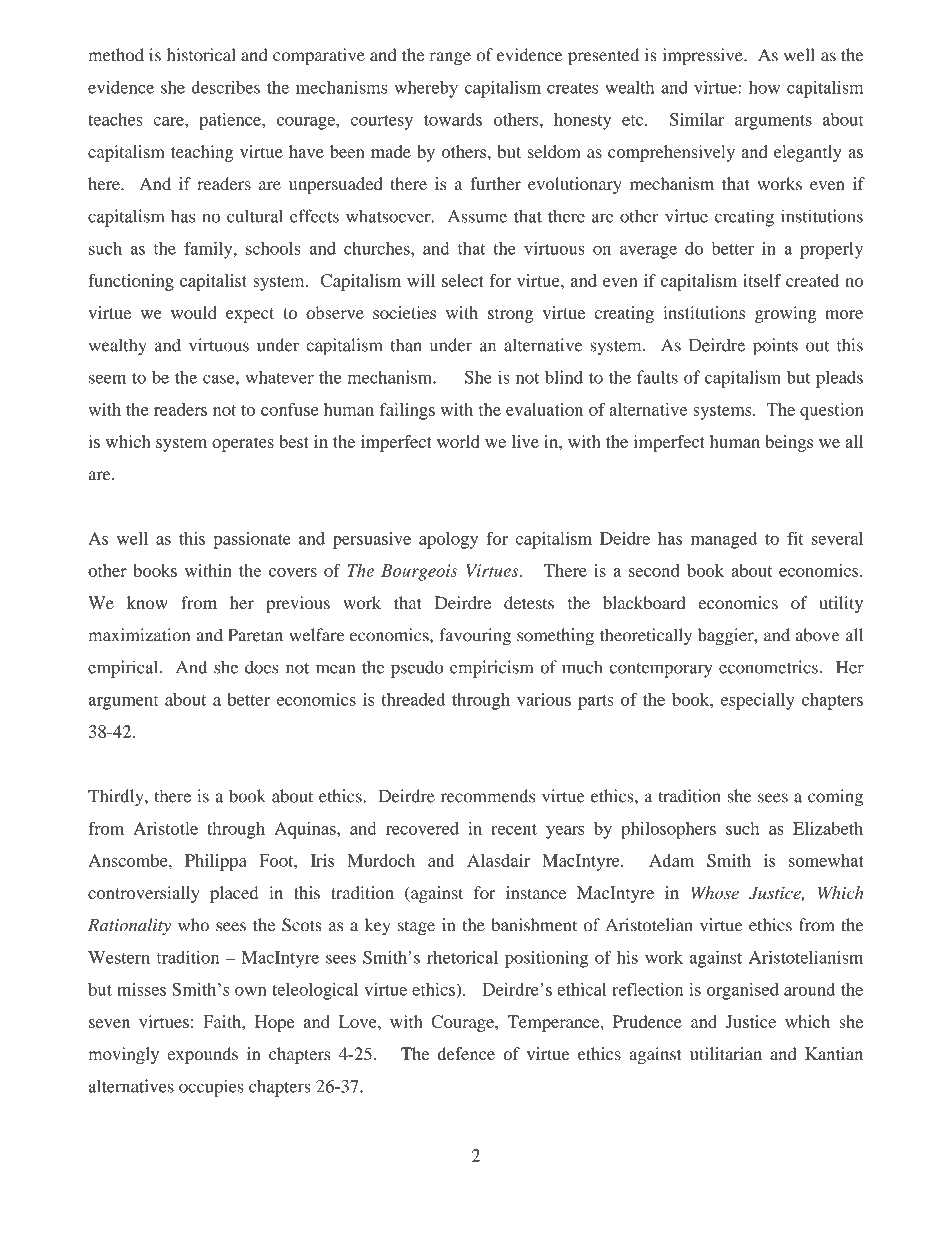 This screenshot has height=1233, width=952. I want to click on how, so click(764, 87).
